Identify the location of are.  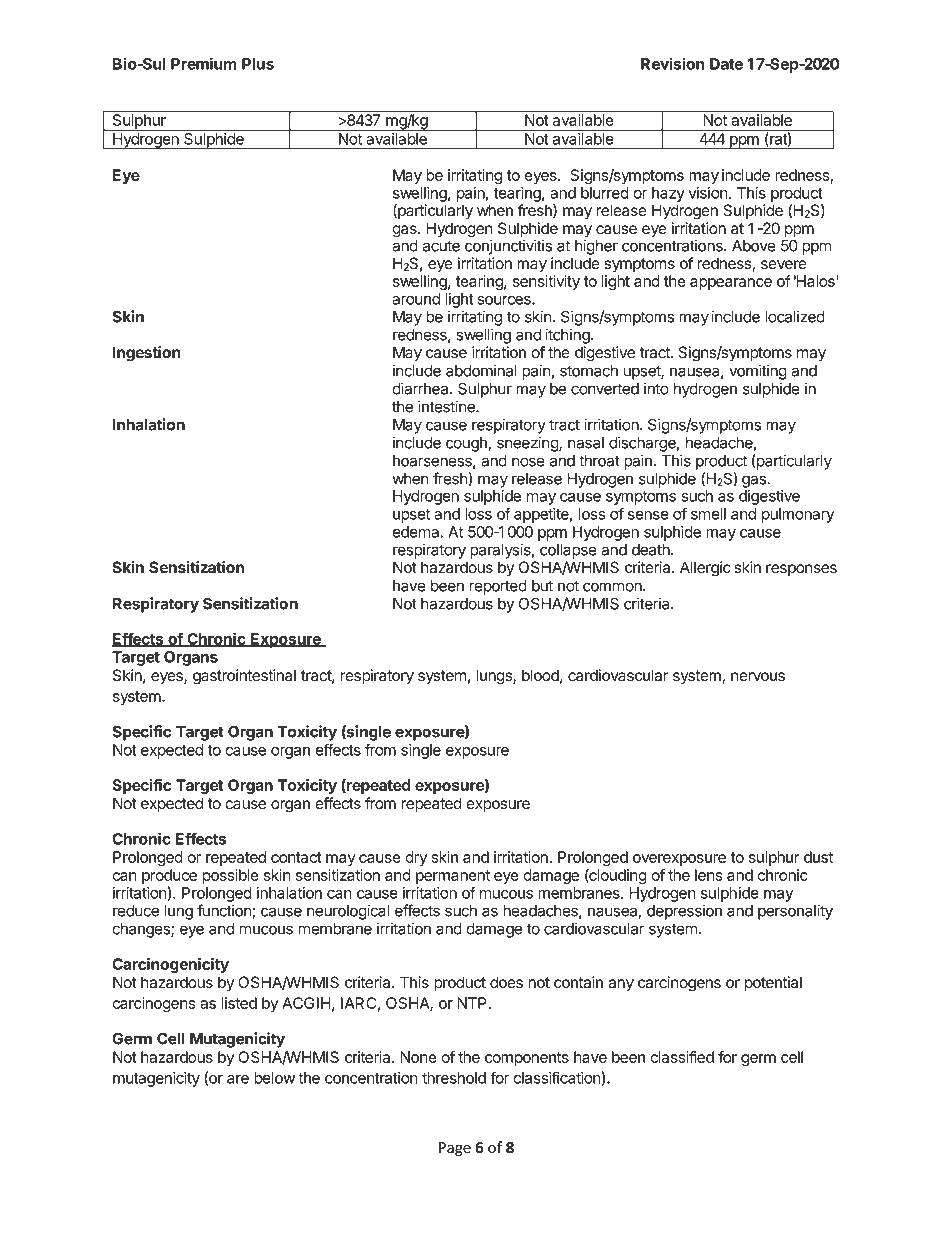
(238, 1079).
